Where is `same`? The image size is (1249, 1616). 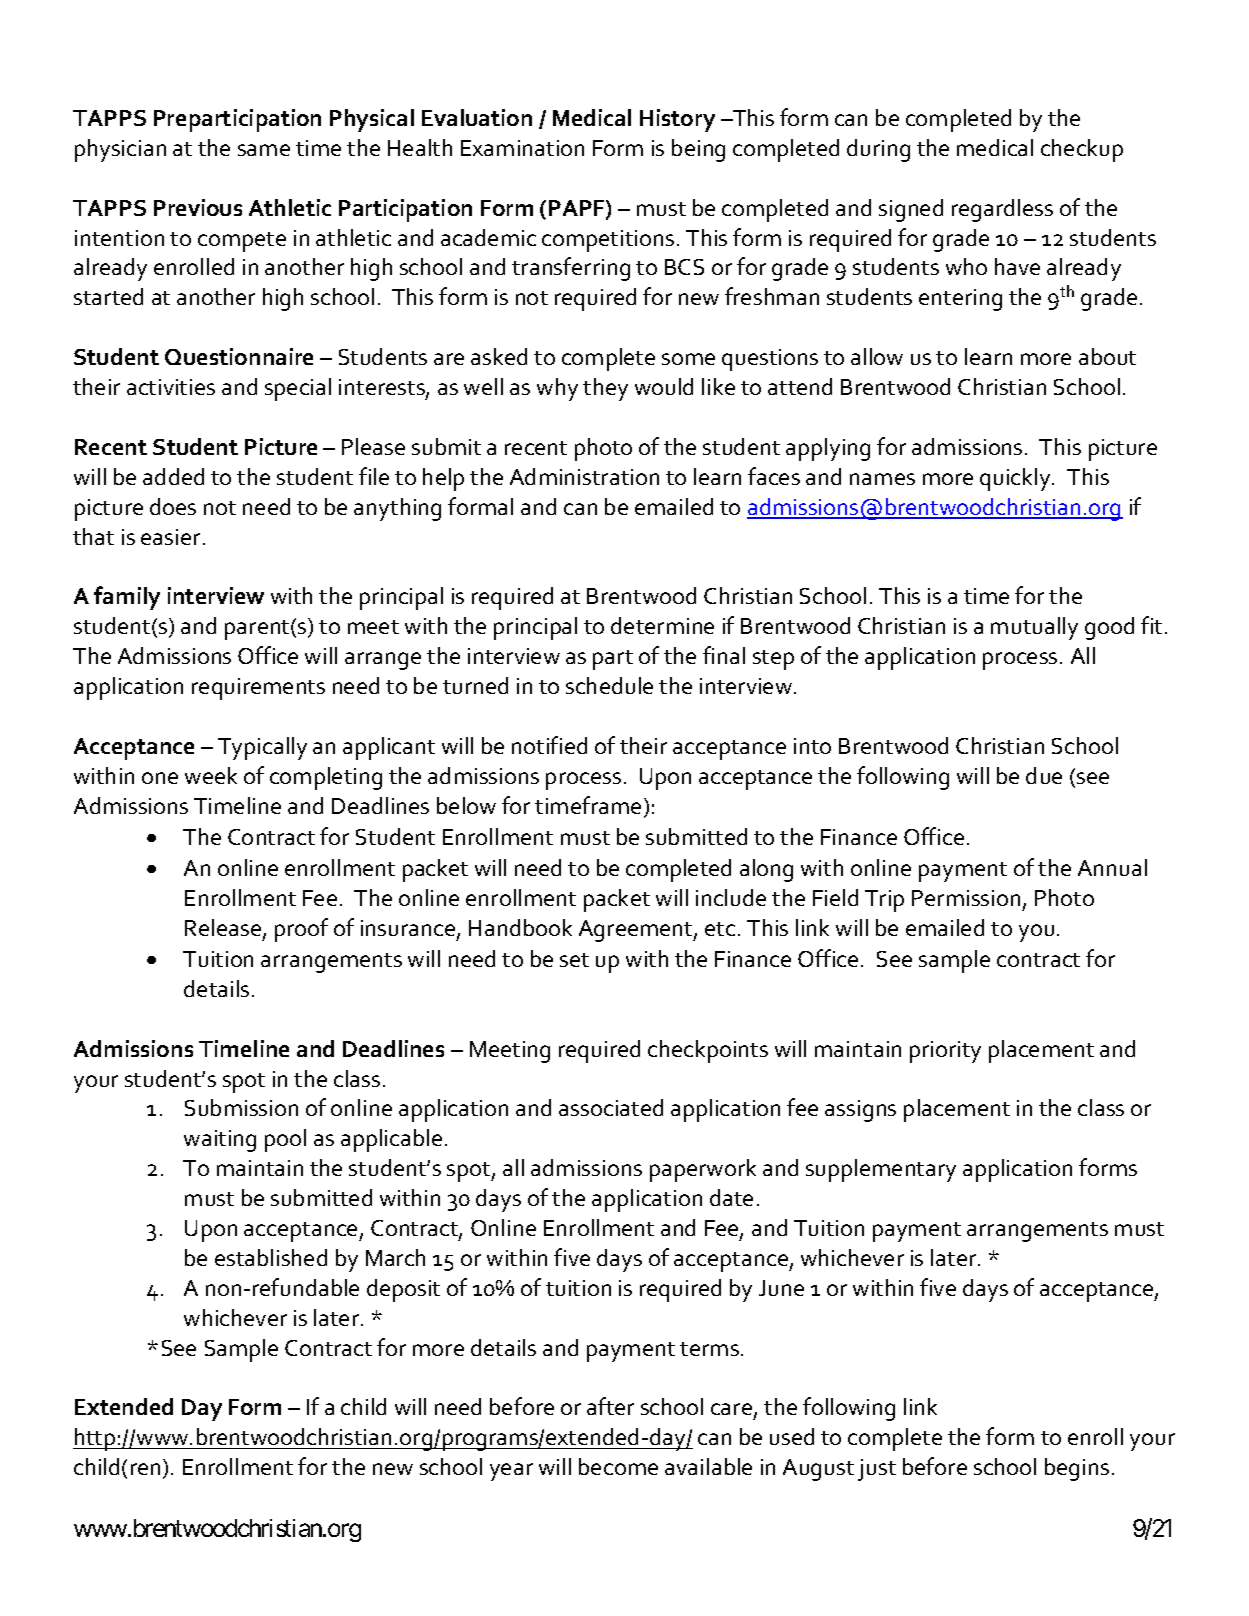
same is located at coordinates (264, 150).
